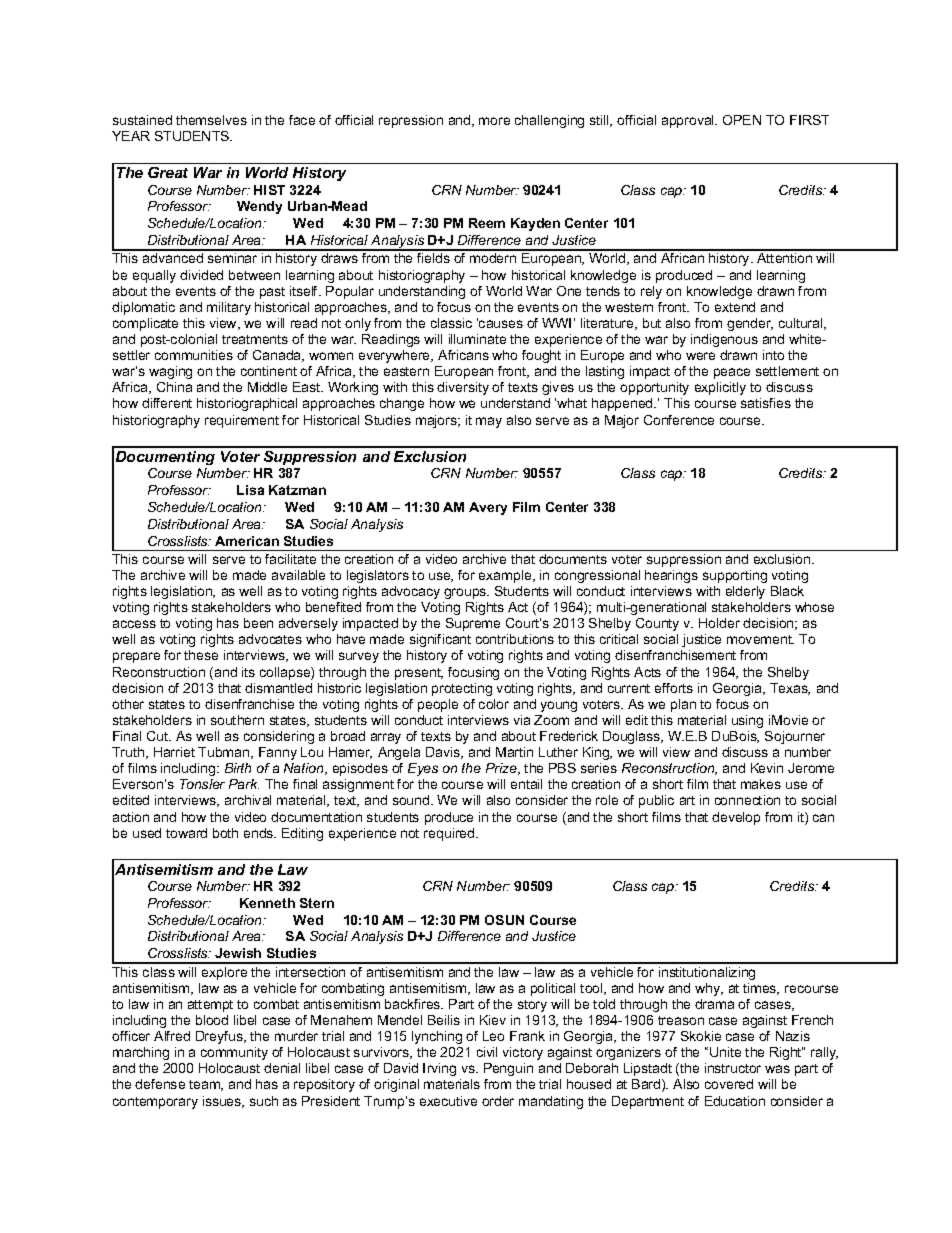 The image size is (952, 1233). What do you see at coordinates (174, 387) in the screenshot?
I see `China` at bounding box center [174, 387].
